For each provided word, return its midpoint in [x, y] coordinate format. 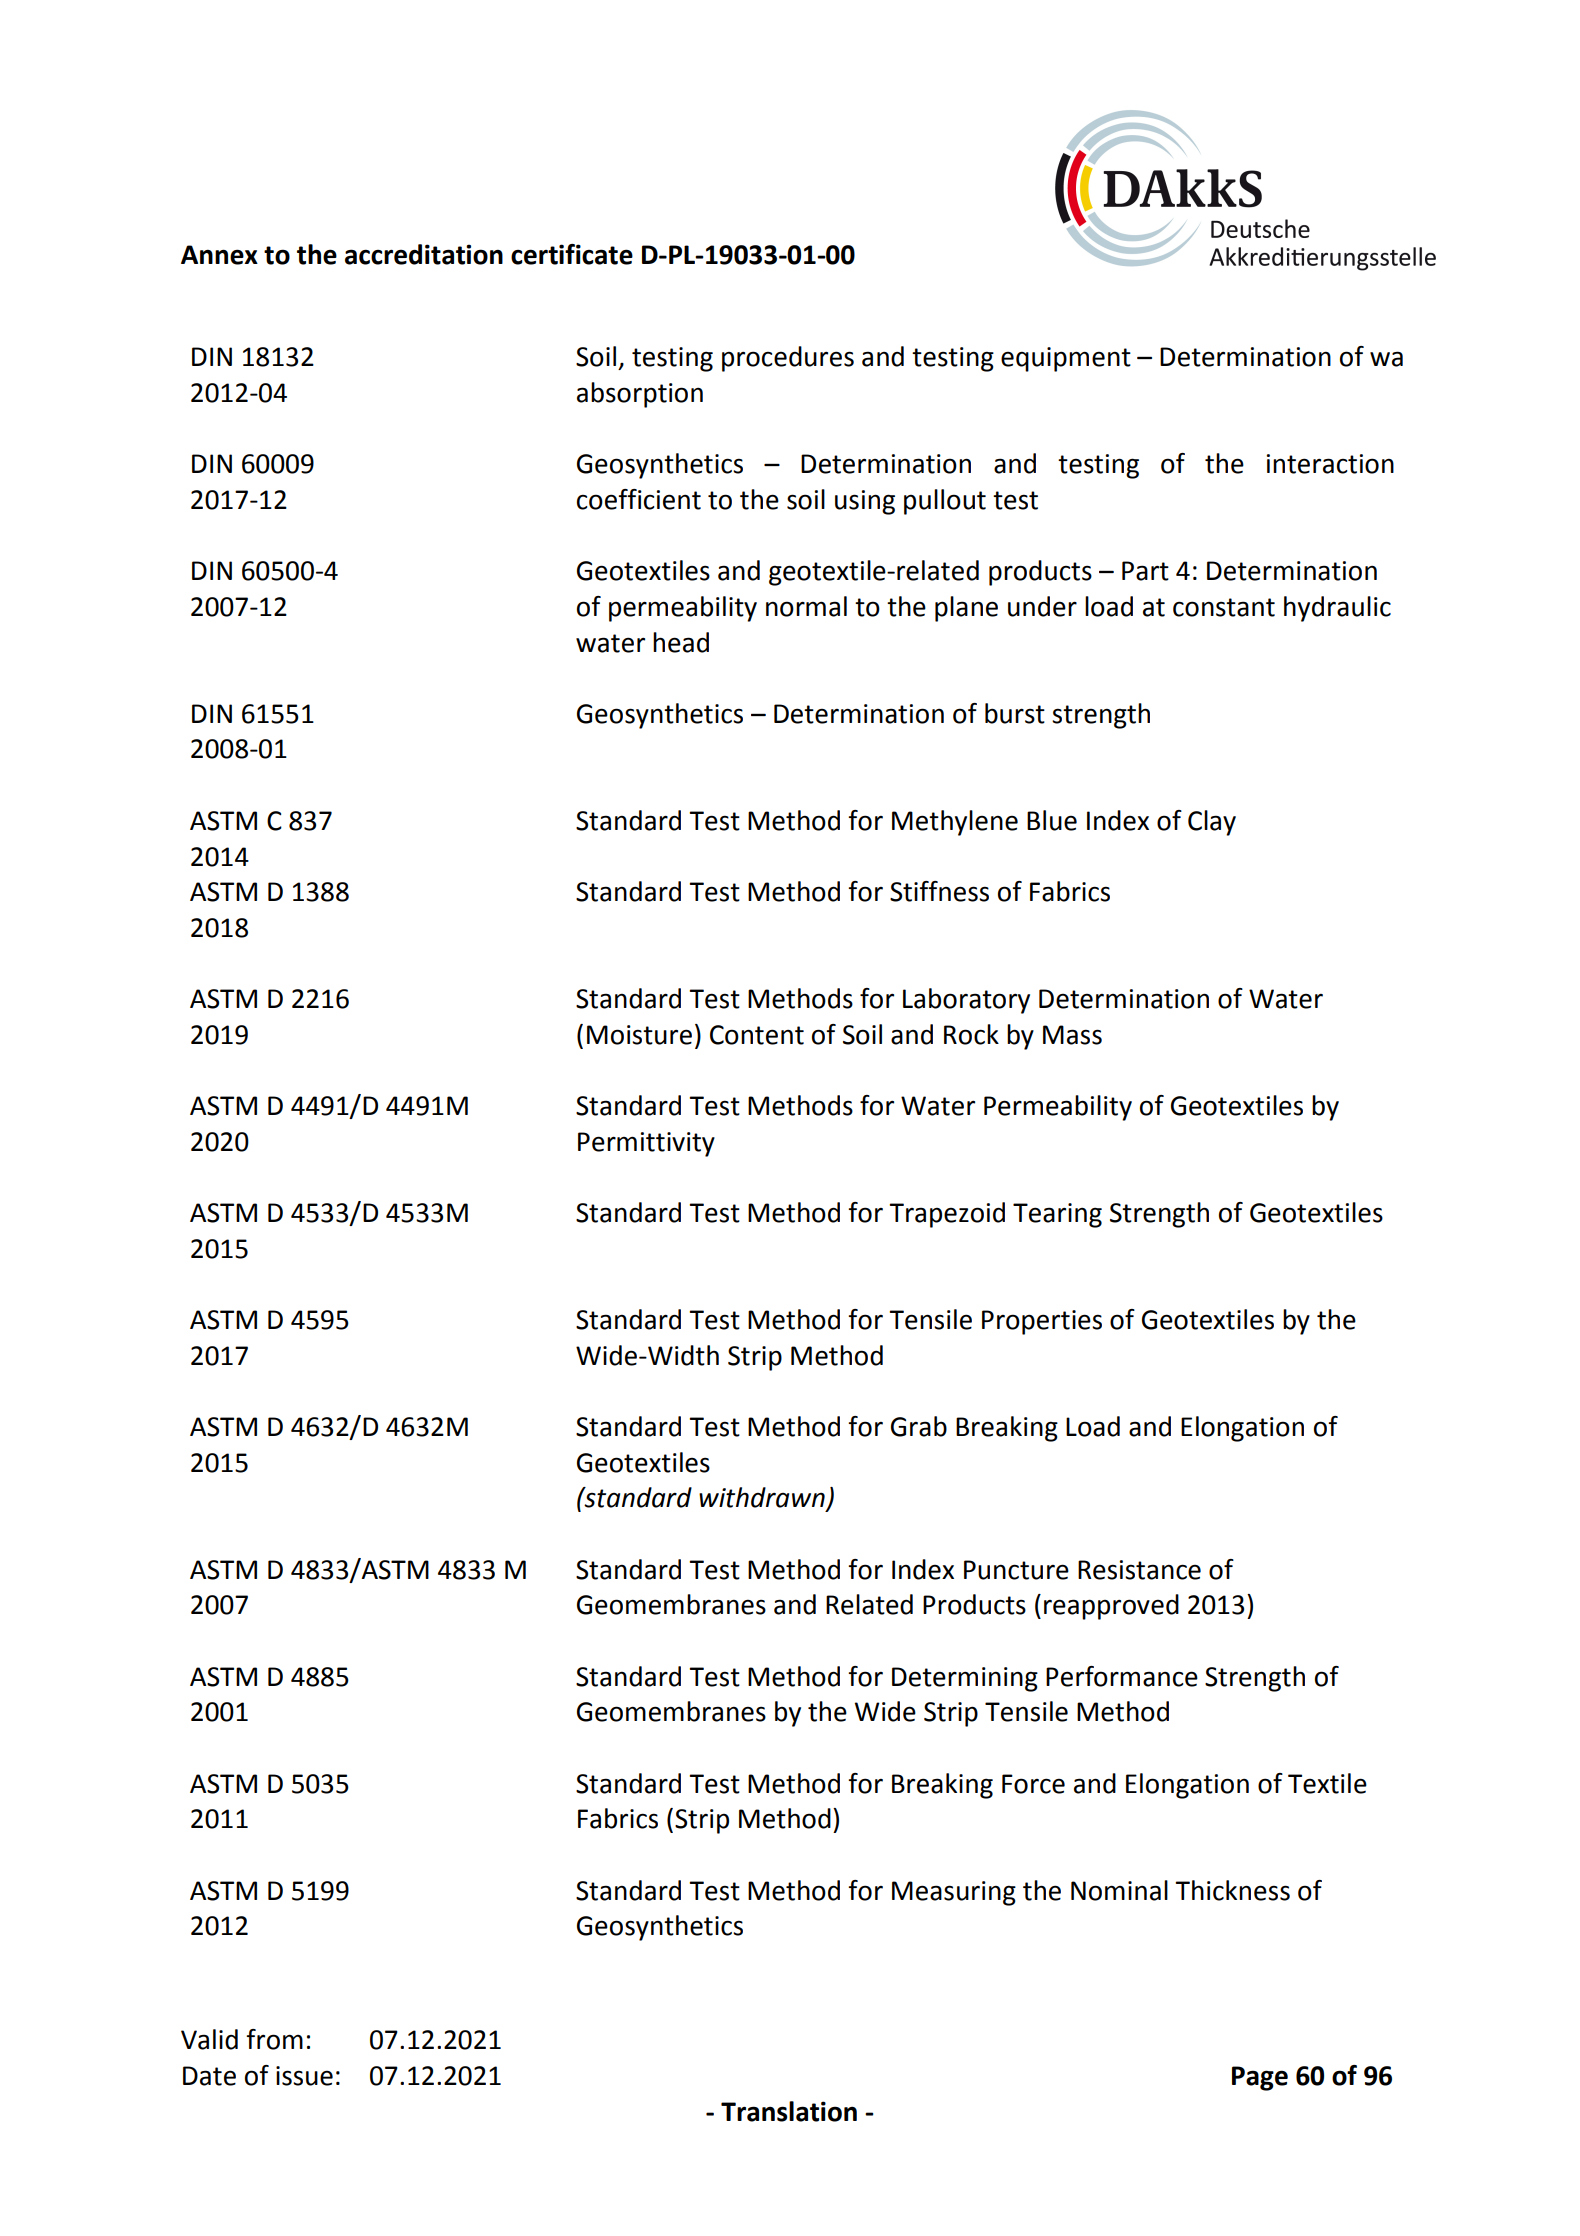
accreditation [424, 254]
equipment [1066, 359]
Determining [965, 1679]
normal [806, 606]
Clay [1212, 823]
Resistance [1139, 1570]
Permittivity [646, 1144]
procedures [788, 359]
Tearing [1057, 1215]
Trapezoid [947, 1215]
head [681, 642]
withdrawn [763, 1498]
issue [304, 2076]
